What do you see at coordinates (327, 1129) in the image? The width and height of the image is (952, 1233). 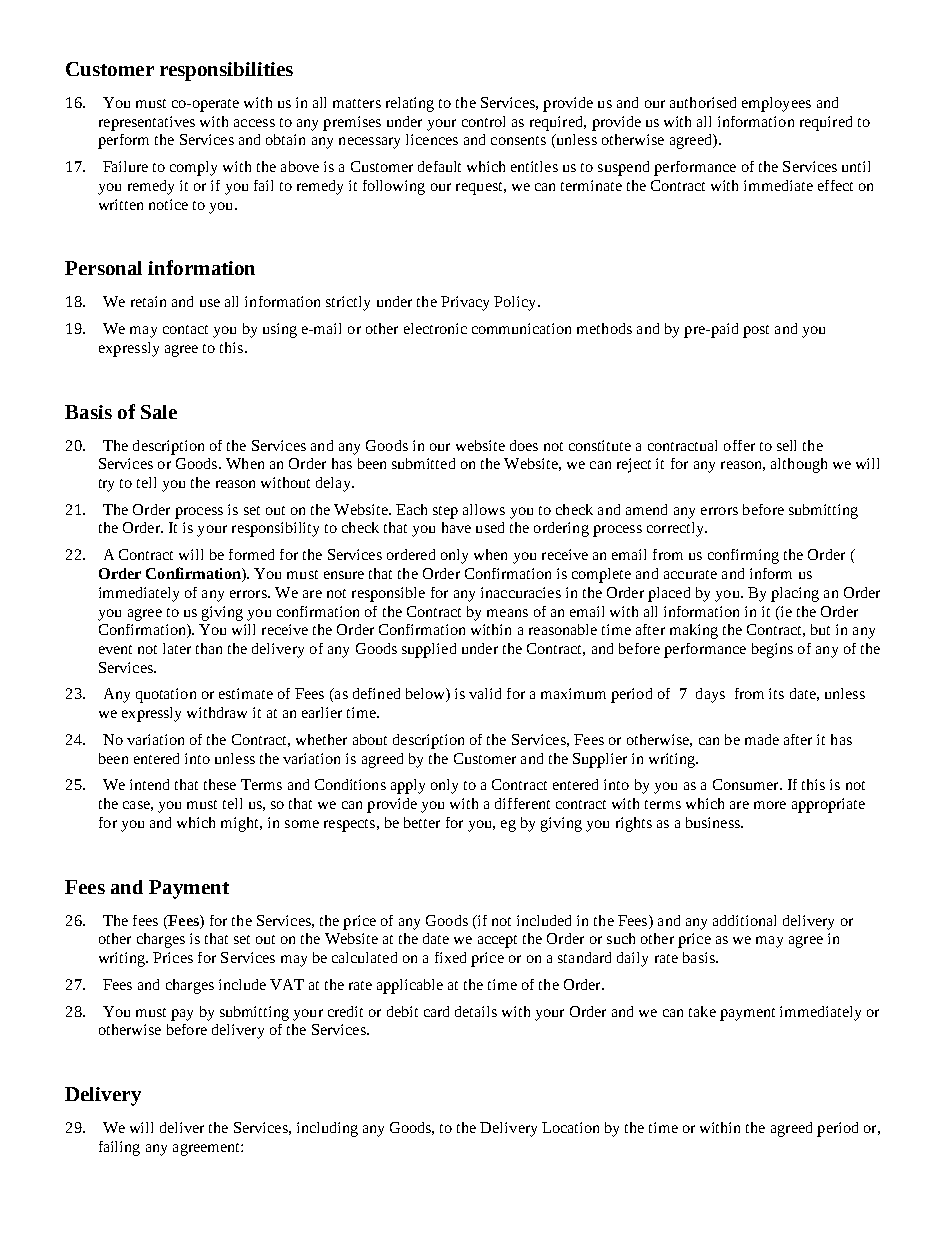 I see `including` at bounding box center [327, 1129].
